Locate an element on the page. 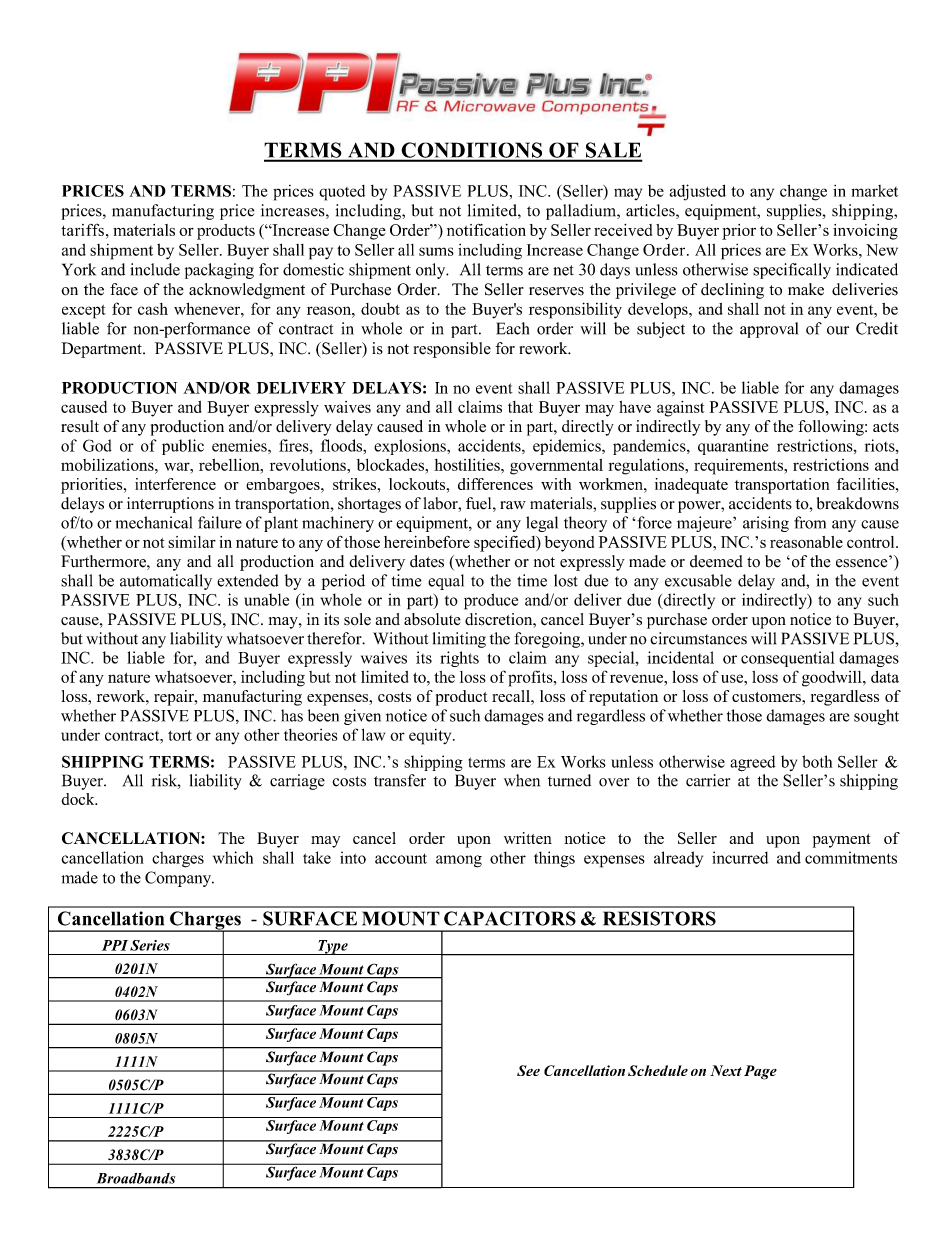 The width and height of the document is (952, 1233). notification is located at coordinates (486, 230).
